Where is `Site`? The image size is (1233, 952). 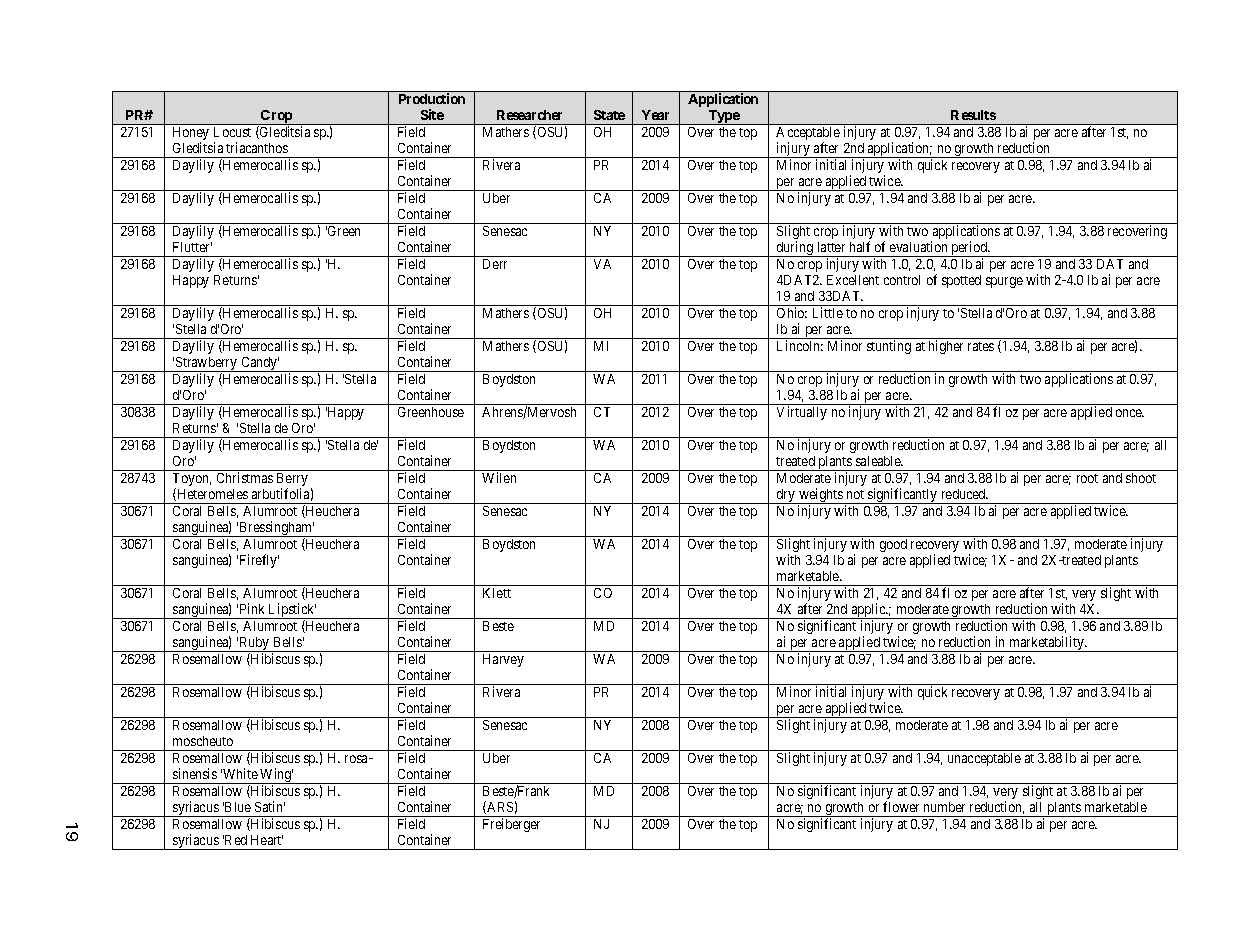
Site is located at coordinates (432, 114).
